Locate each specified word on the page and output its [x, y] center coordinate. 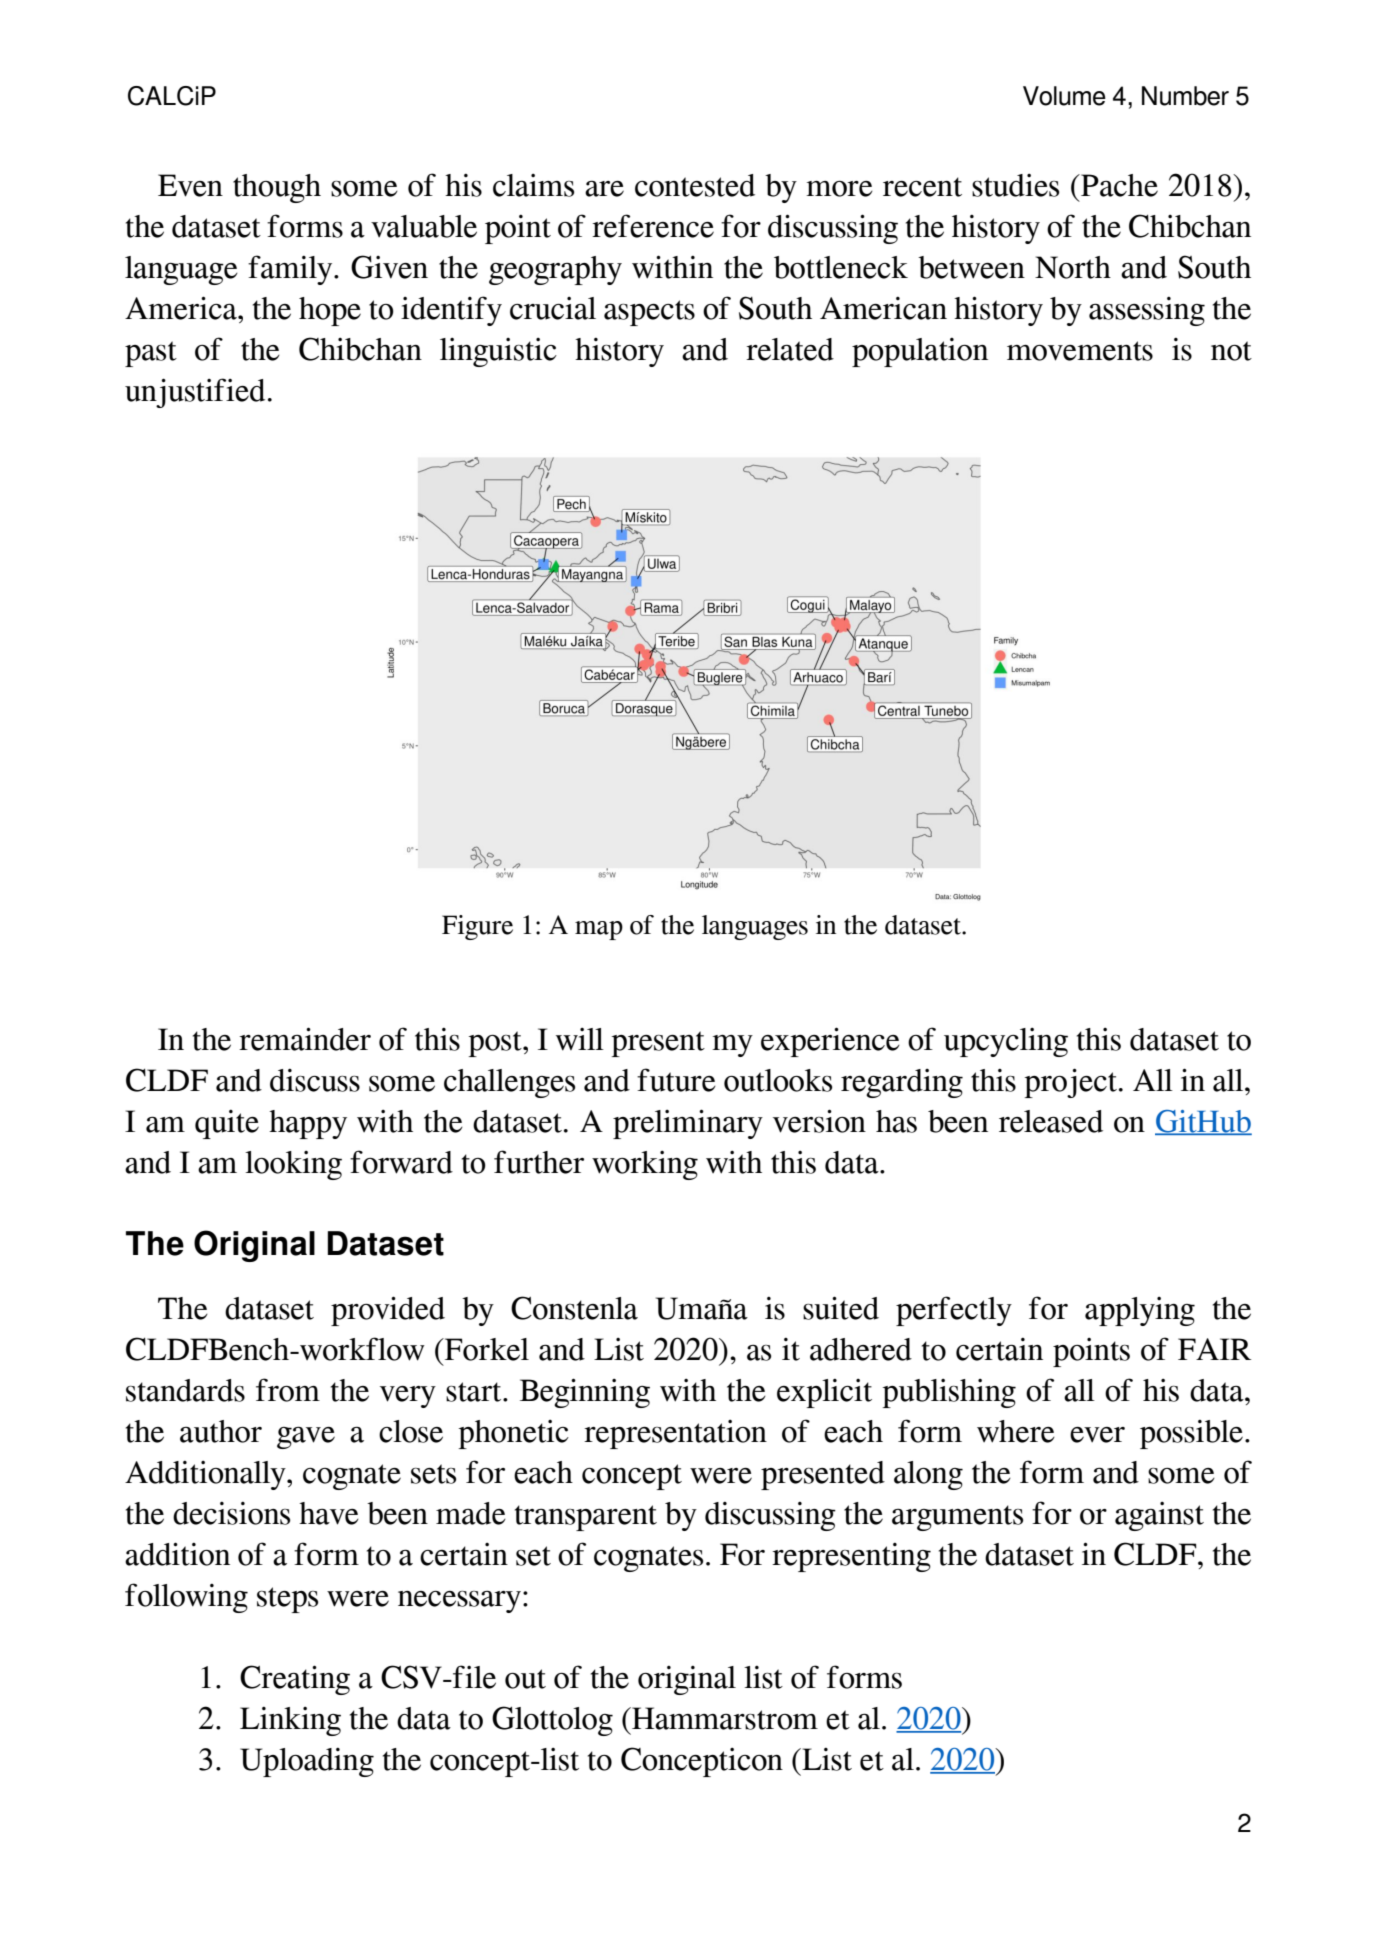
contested [695, 185]
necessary [459, 1602]
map [599, 930]
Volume [1064, 96]
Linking [290, 1721]
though [277, 188]
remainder [305, 1039]
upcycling [1006, 1042]
